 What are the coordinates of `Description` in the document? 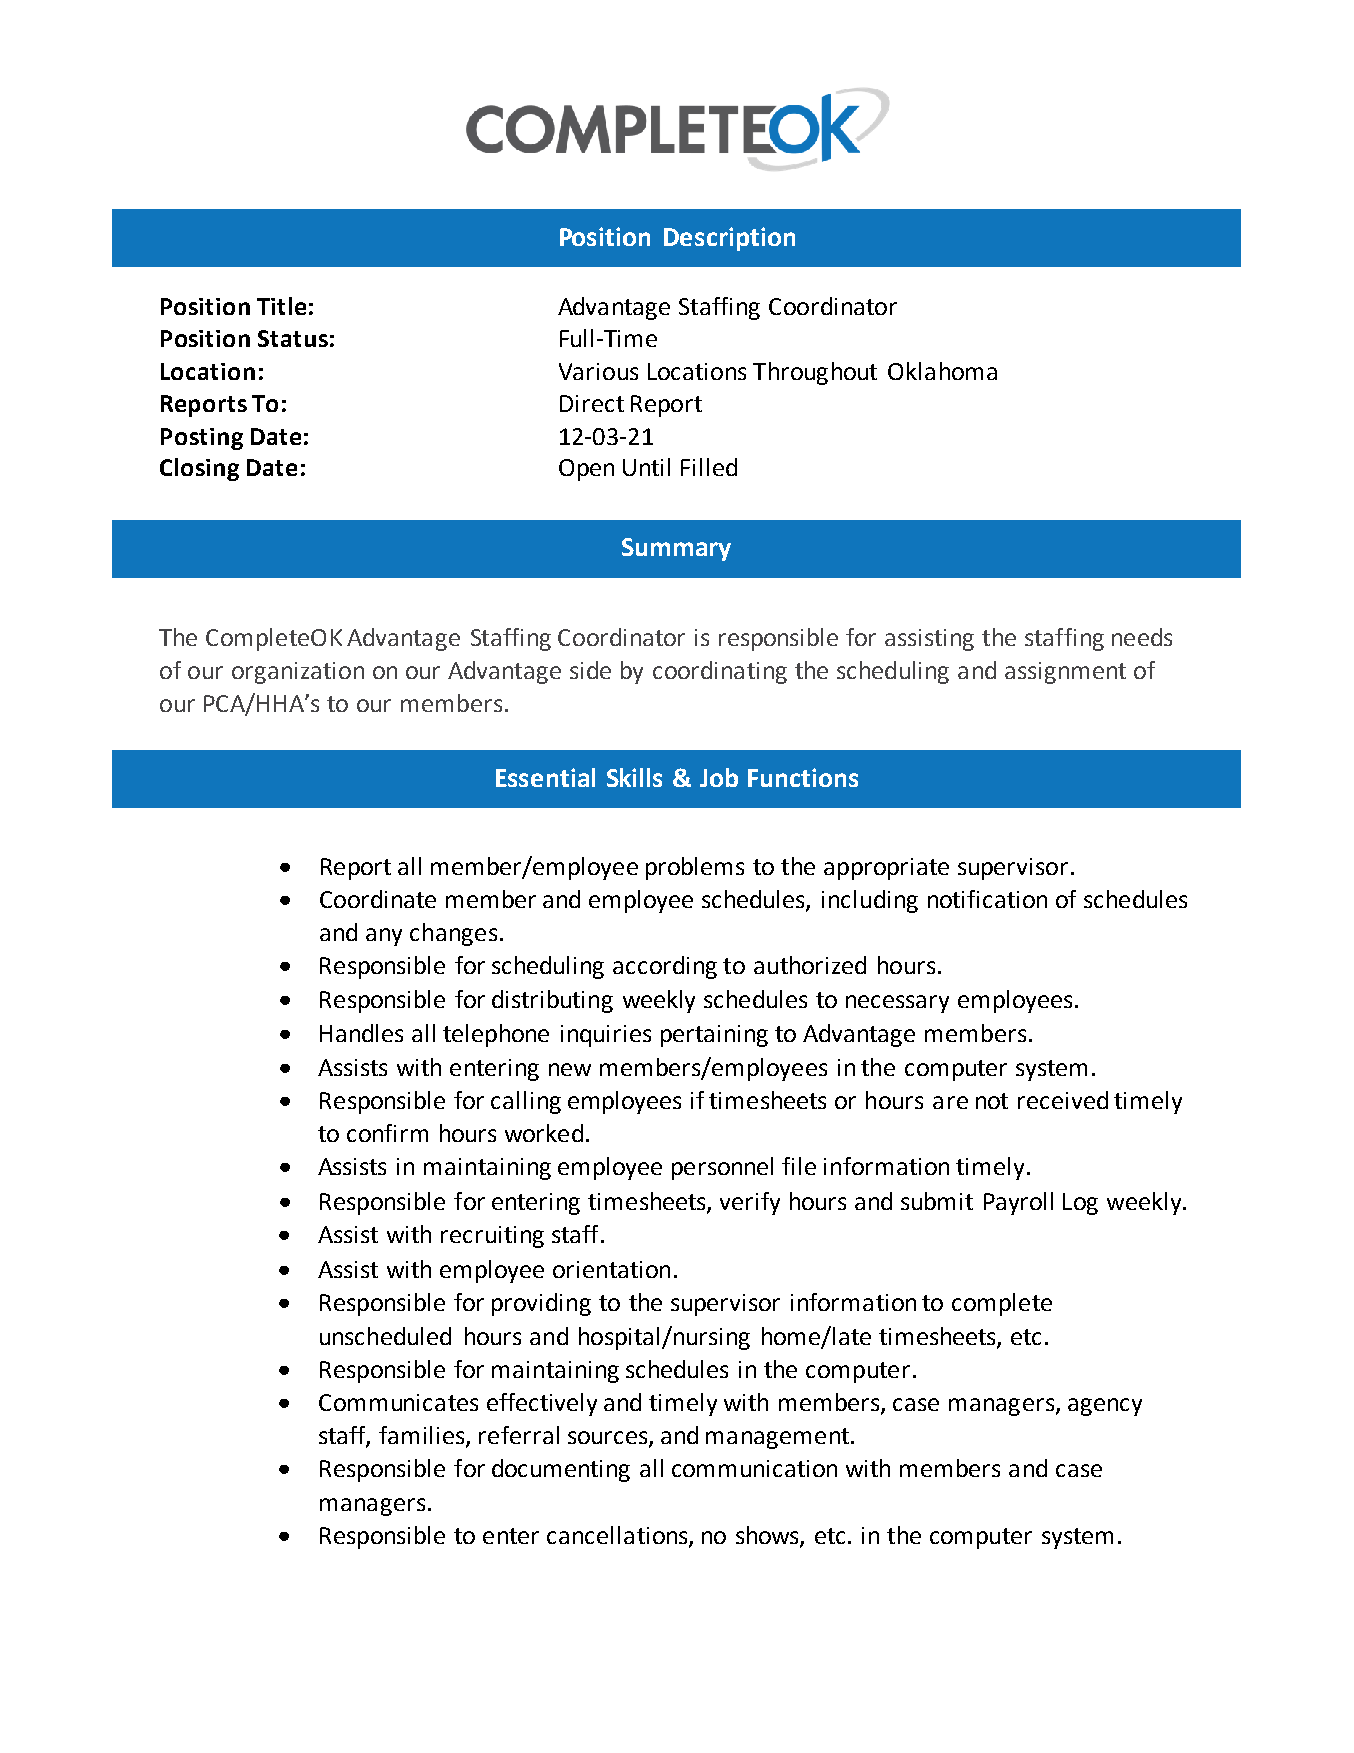 It's located at (729, 239).
